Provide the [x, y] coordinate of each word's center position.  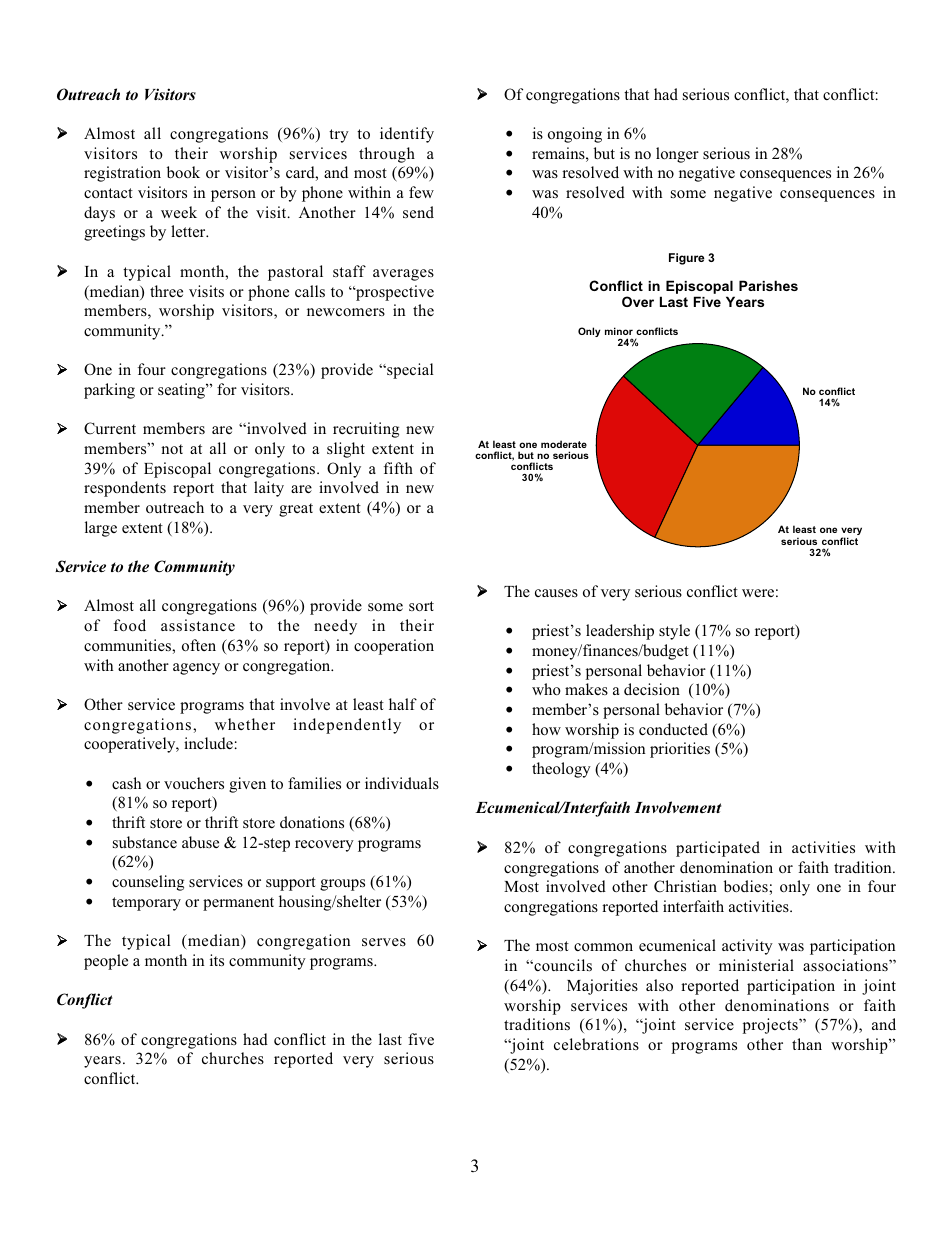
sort [421, 606]
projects [771, 1026]
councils [562, 965]
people [106, 962]
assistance [198, 625]
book [183, 172]
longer [677, 155]
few [421, 192]
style [674, 632]
